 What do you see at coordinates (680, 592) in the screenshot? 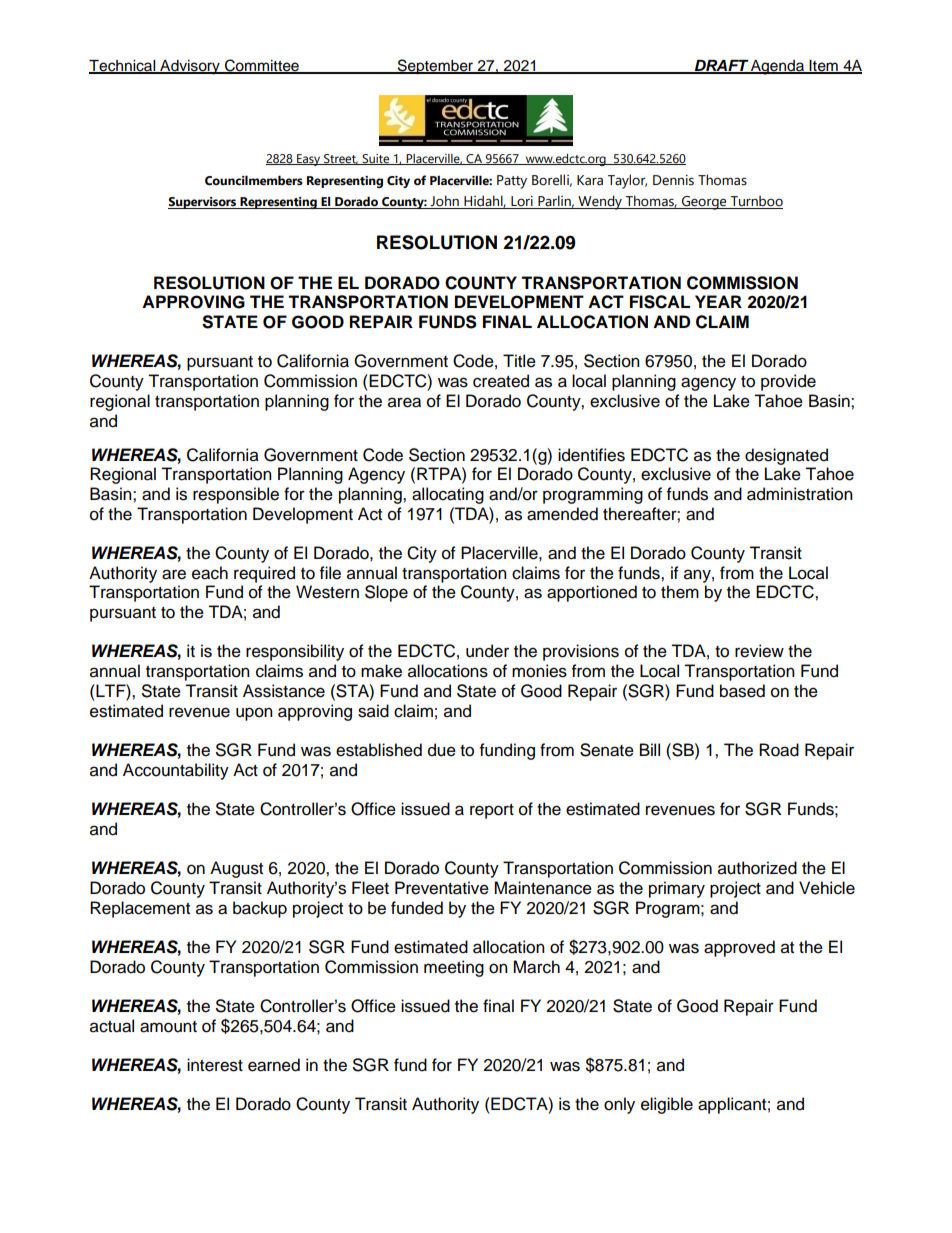
I see `them` at bounding box center [680, 592].
